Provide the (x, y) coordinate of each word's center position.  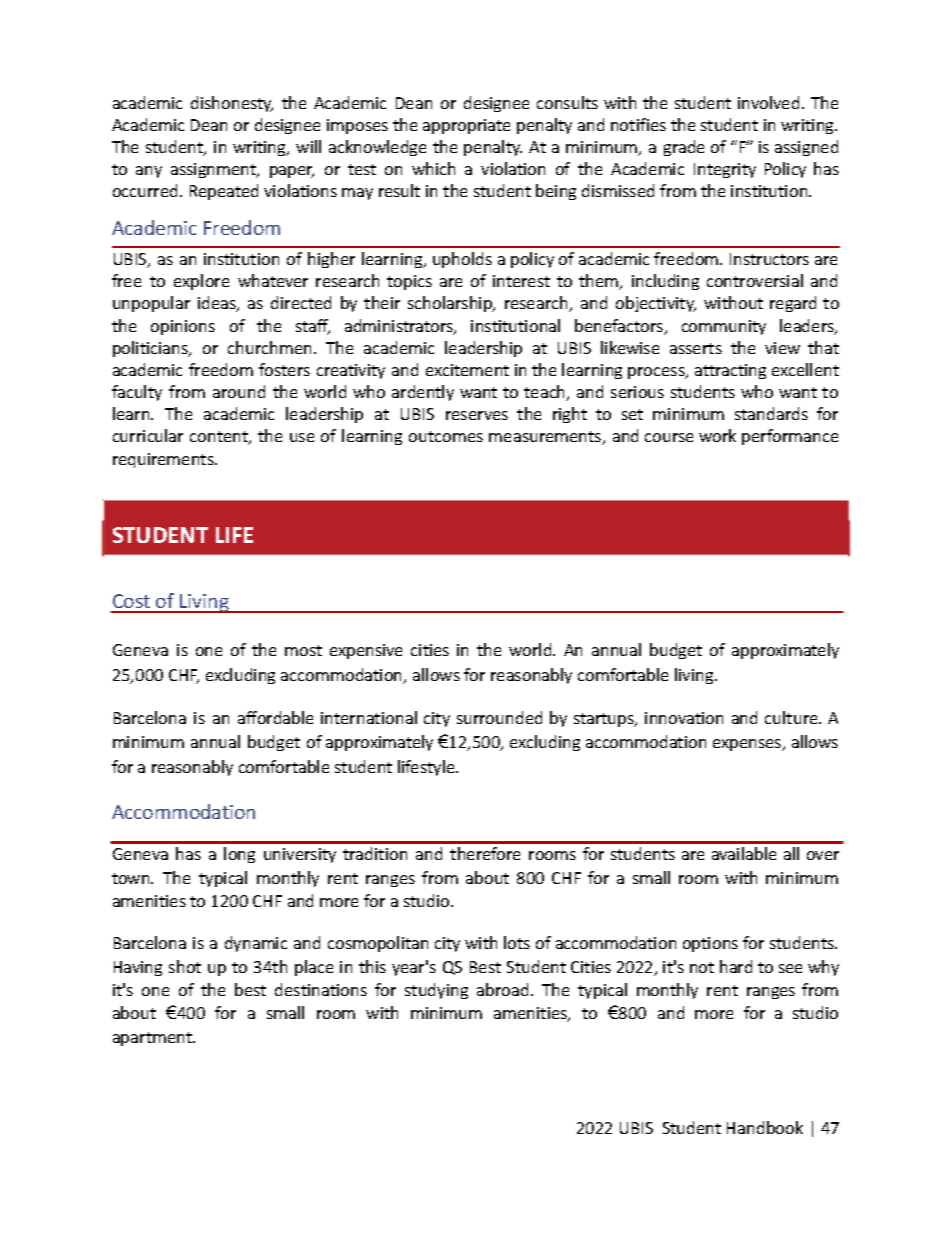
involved (768, 102)
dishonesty (232, 104)
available (744, 853)
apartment (153, 1039)
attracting (730, 371)
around (239, 391)
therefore (485, 853)
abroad (502, 989)
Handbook (765, 1127)
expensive (366, 651)
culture (792, 717)
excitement (467, 370)
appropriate (466, 126)
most (303, 650)
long (239, 855)
